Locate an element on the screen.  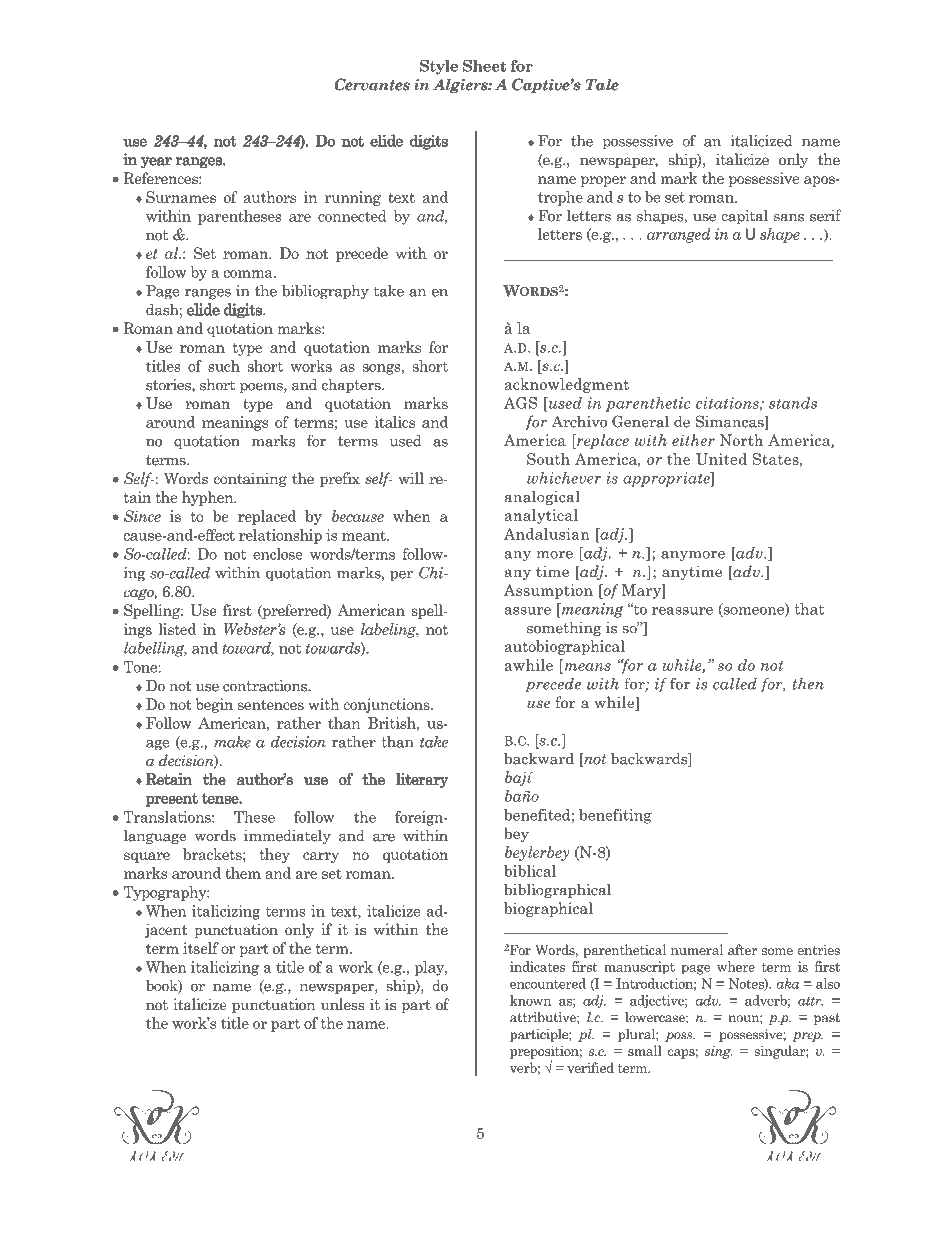
stands is located at coordinates (793, 403).
